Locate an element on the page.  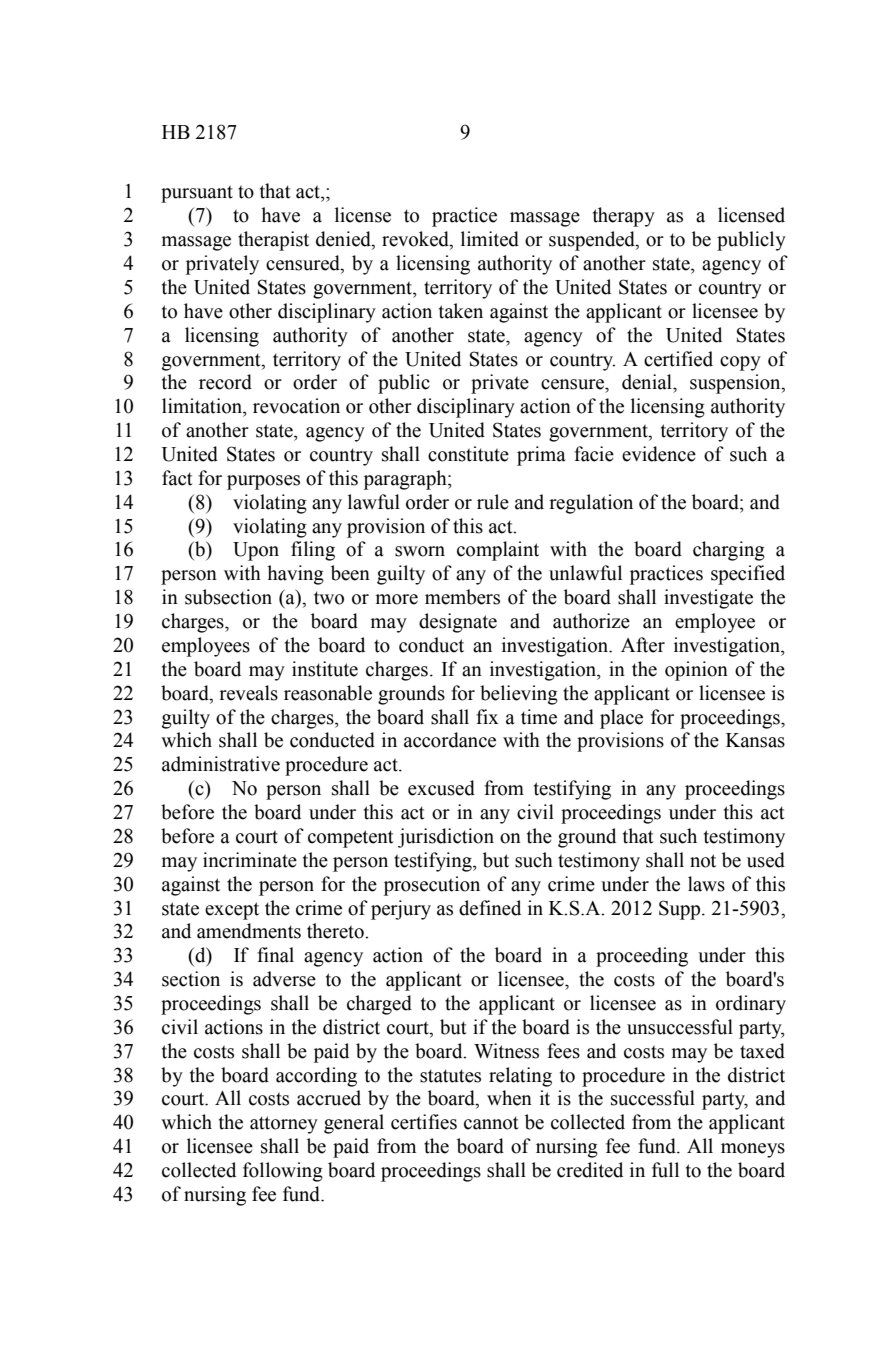
accordance is located at coordinates (450, 740).
